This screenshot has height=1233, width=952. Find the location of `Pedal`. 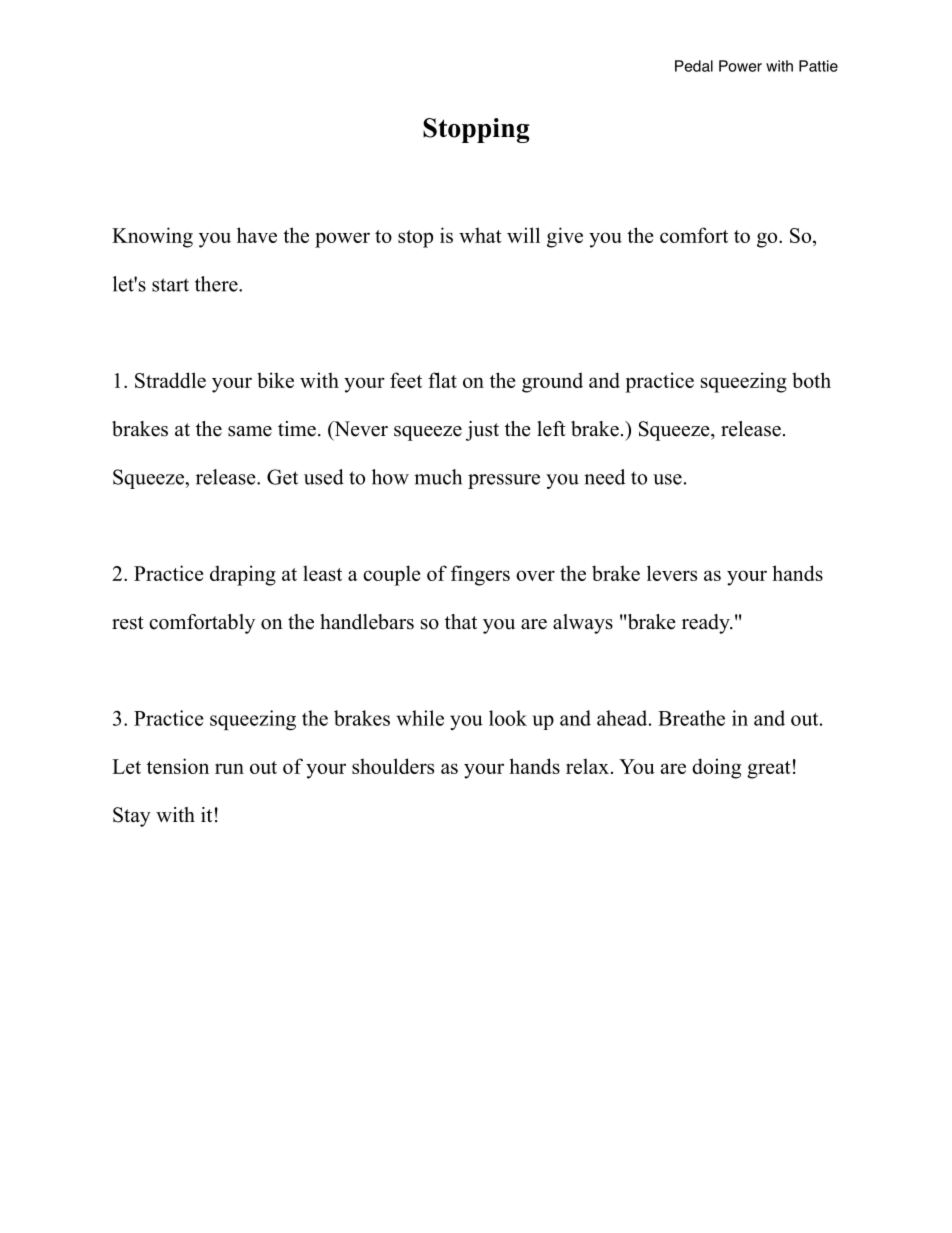

Pedal is located at coordinates (694, 66).
